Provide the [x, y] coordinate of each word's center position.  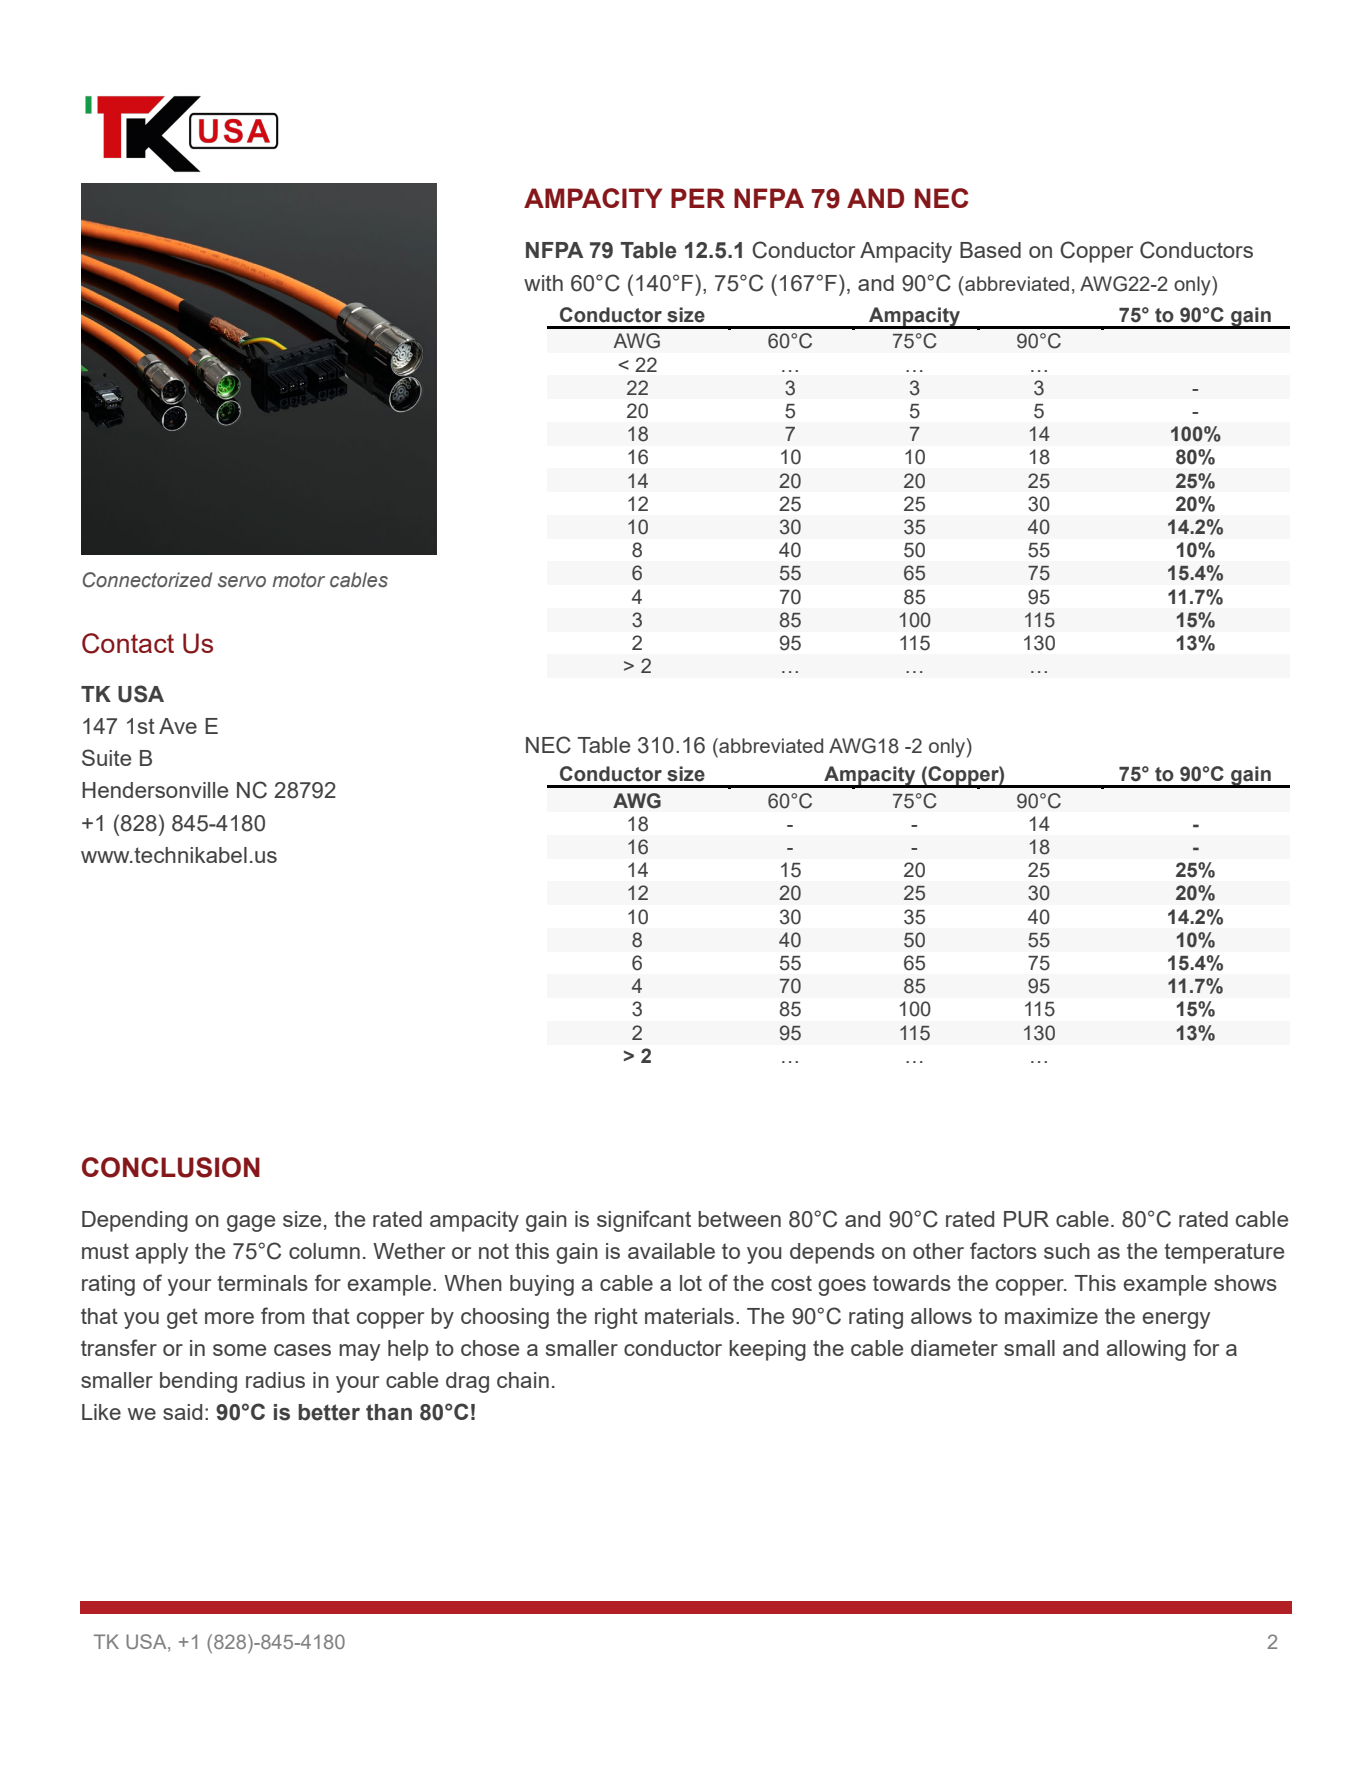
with [543, 283]
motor [298, 580]
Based [990, 250]
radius [275, 1380]
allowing [1146, 1350]
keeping [767, 1350]
